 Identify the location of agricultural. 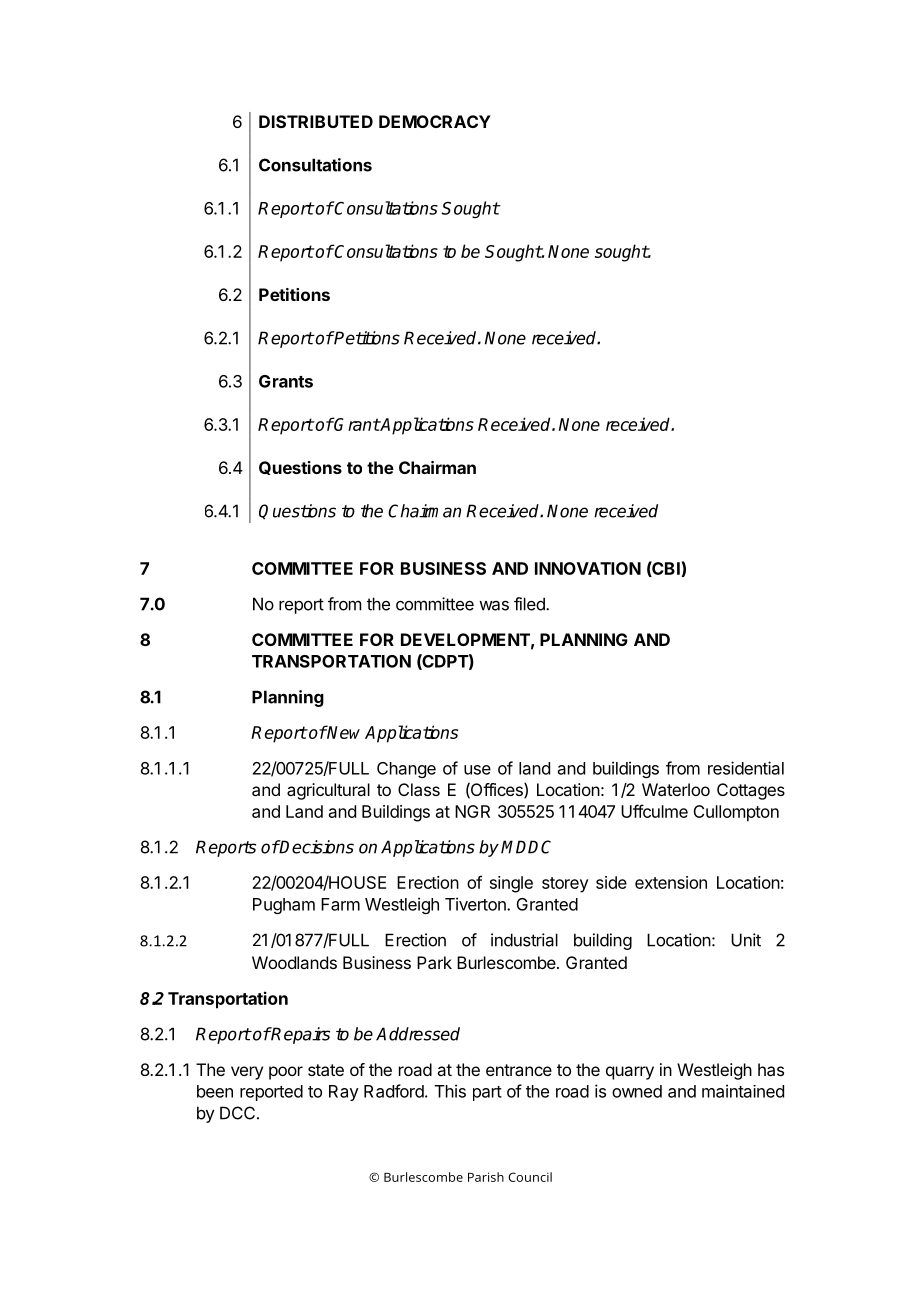
(328, 791).
